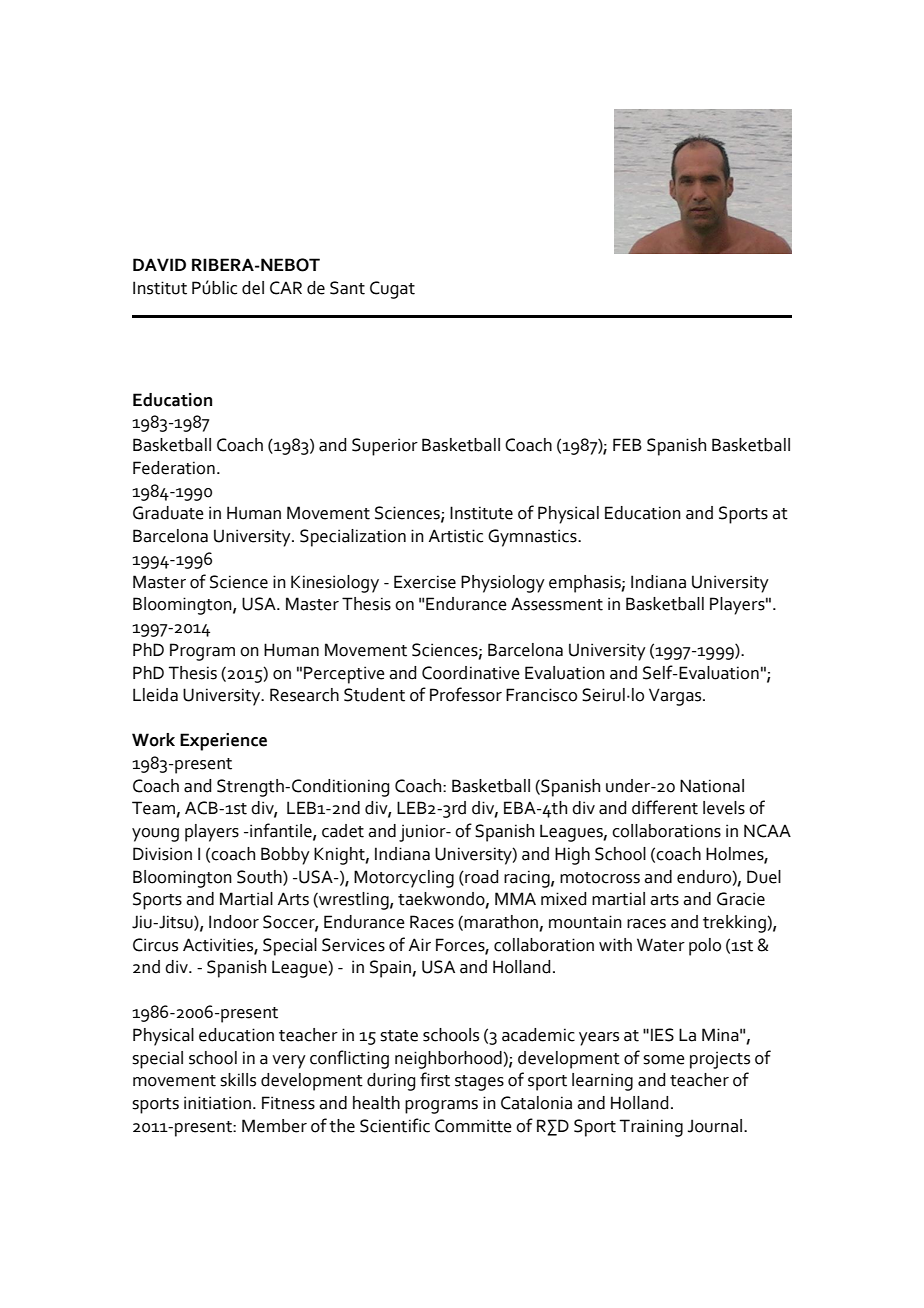 The image size is (924, 1308). Describe the element at coordinates (285, 856) in the page. I see `Bobby` at that location.
